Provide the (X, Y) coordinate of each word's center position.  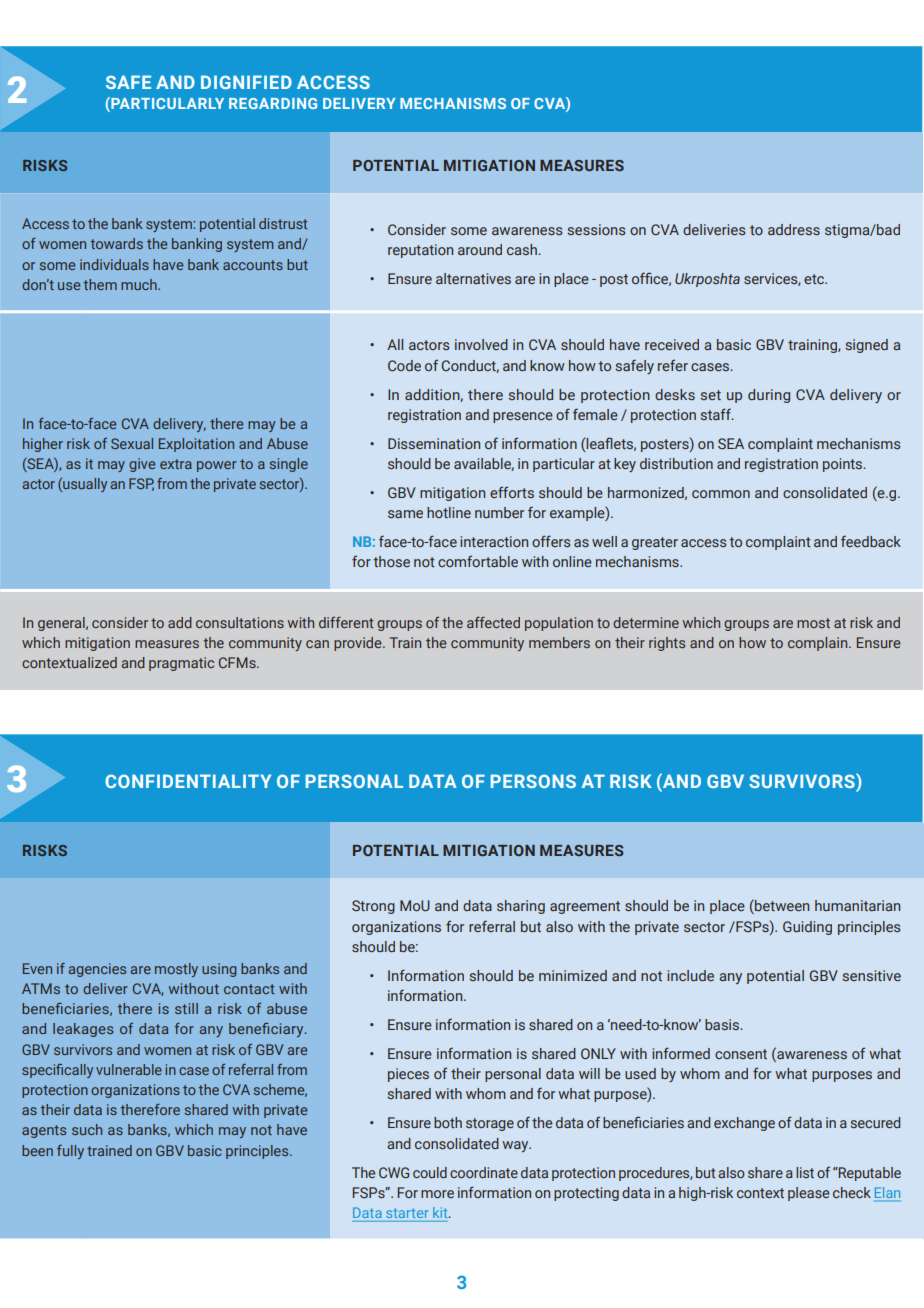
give (142, 465)
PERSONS (533, 781)
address (794, 229)
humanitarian (857, 905)
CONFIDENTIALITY (188, 781)
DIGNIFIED (246, 82)
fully (70, 1152)
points (844, 465)
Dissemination (434, 443)
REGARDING (273, 103)
